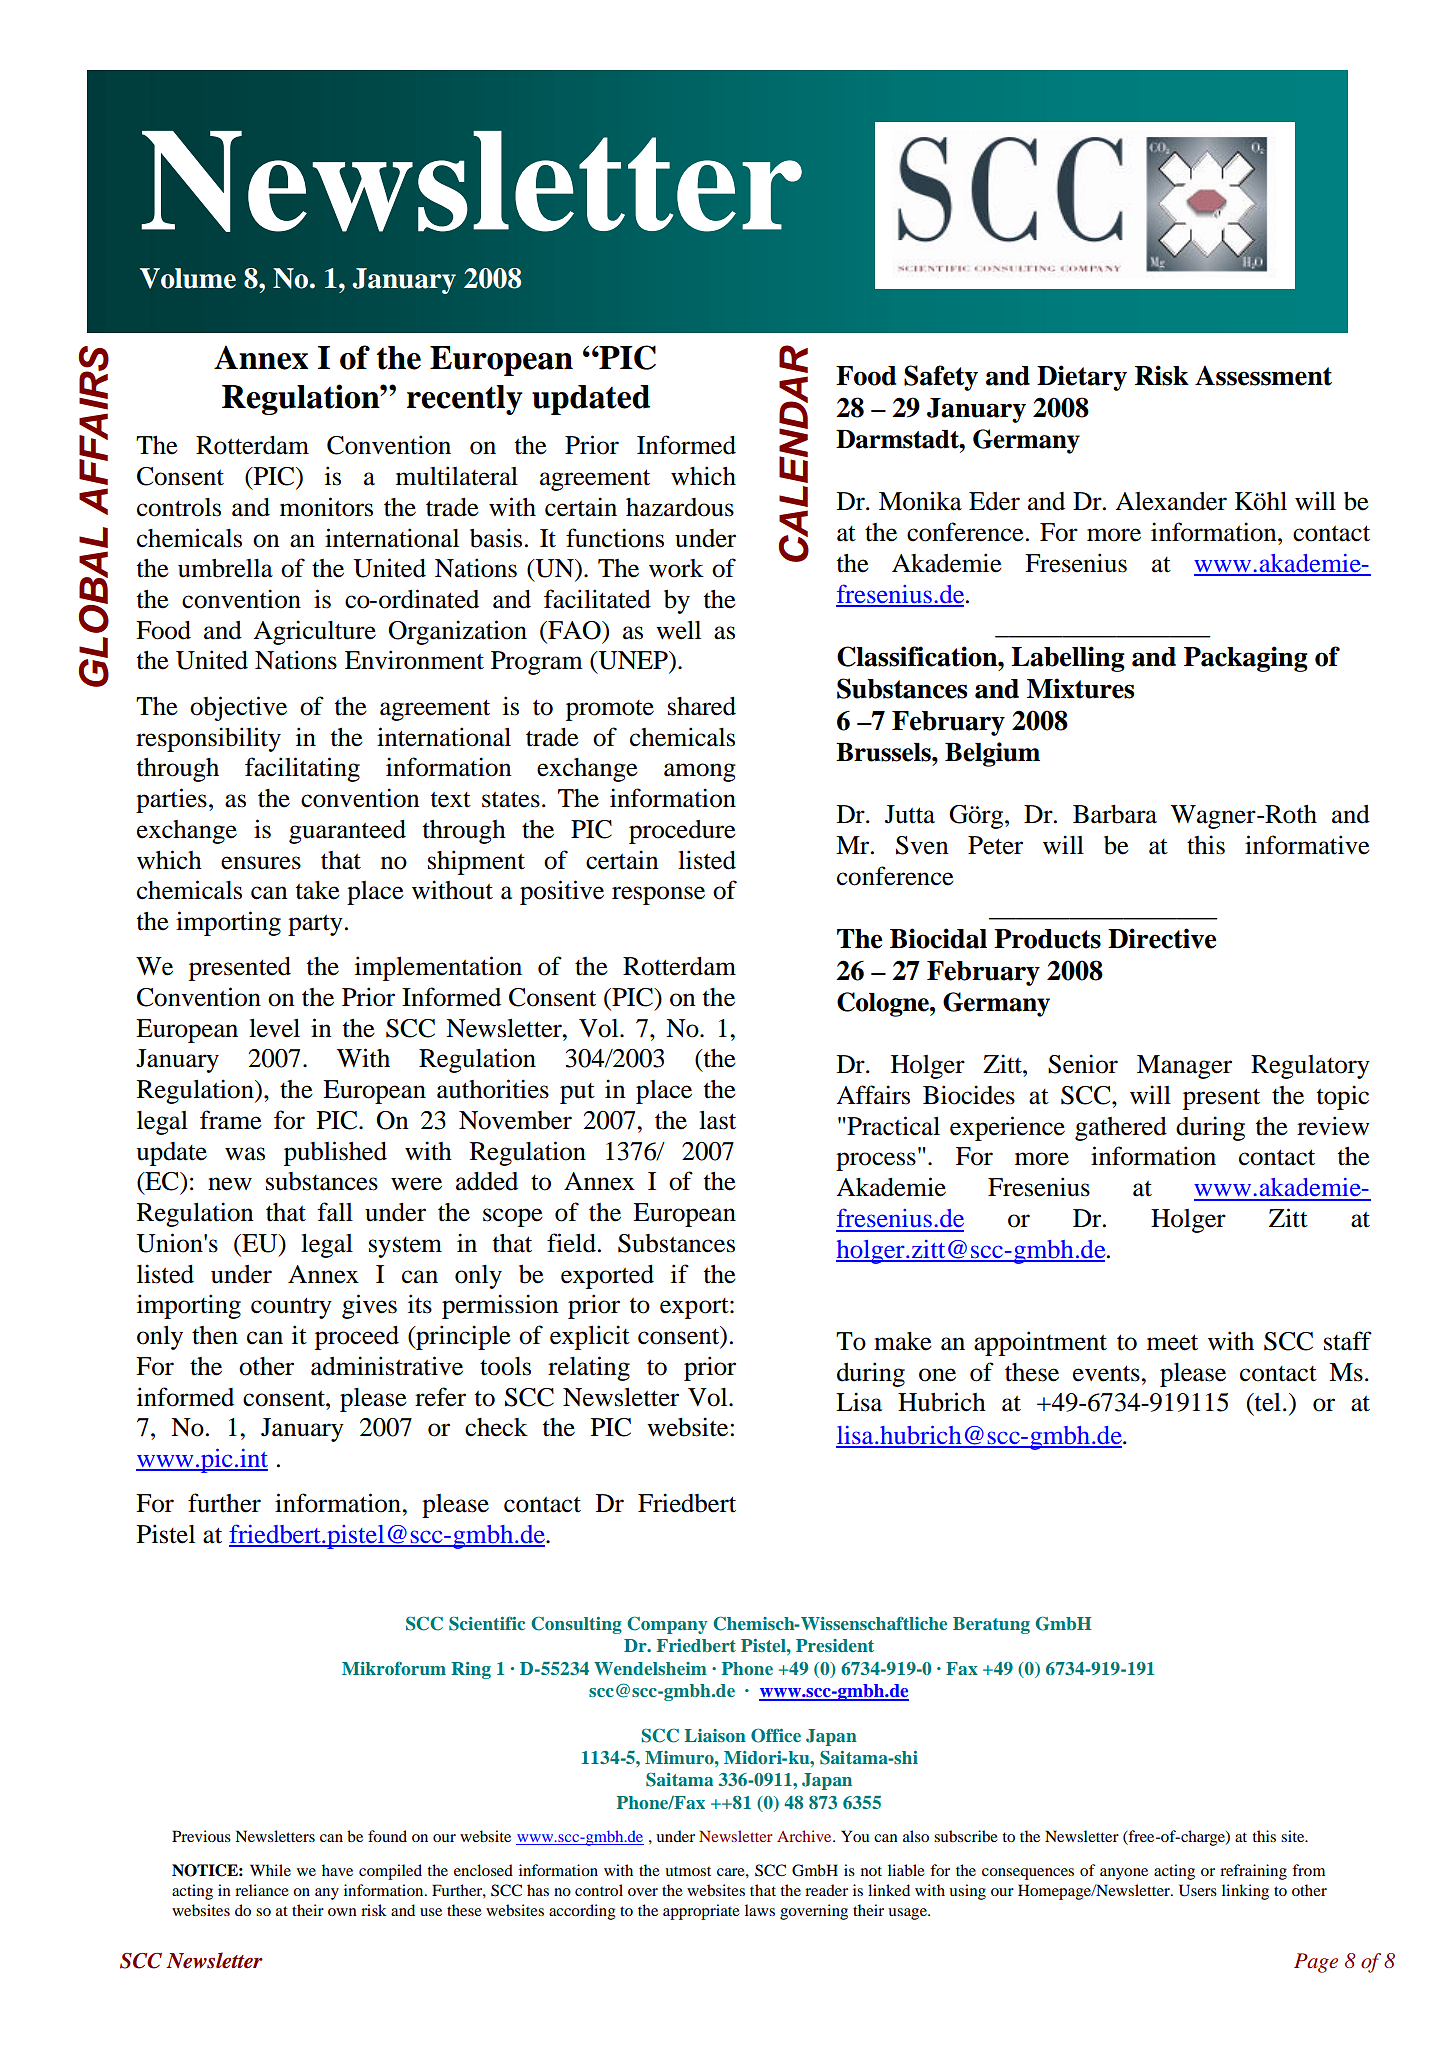 The height and width of the screenshot is (2046, 1446). Describe the element at coordinates (1172, 1343) in the screenshot. I see `meet` at that location.
